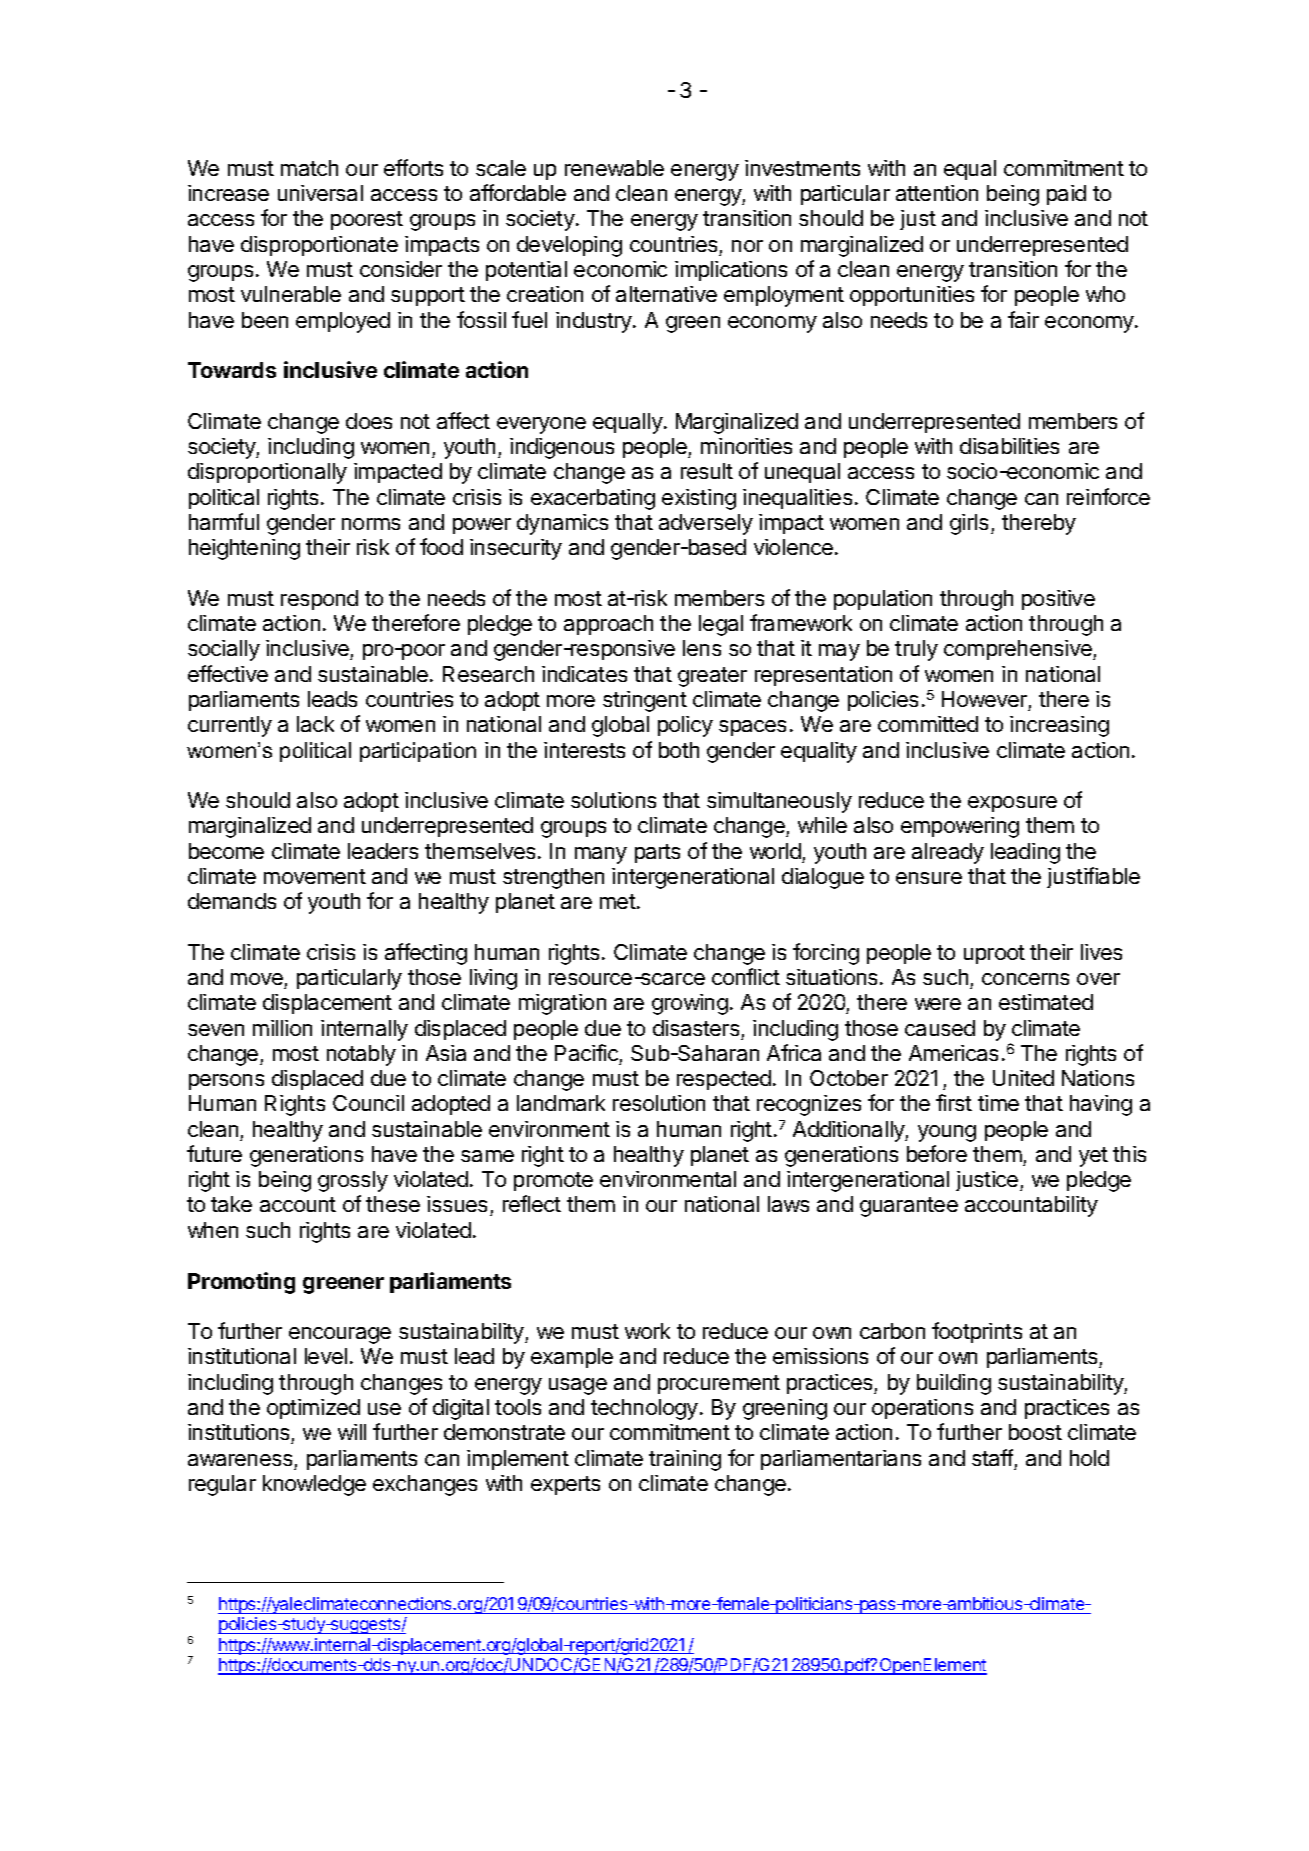 Image resolution: width=1309 pixels, height=1851 pixels. I want to click on renewable, so click(614, 168).
